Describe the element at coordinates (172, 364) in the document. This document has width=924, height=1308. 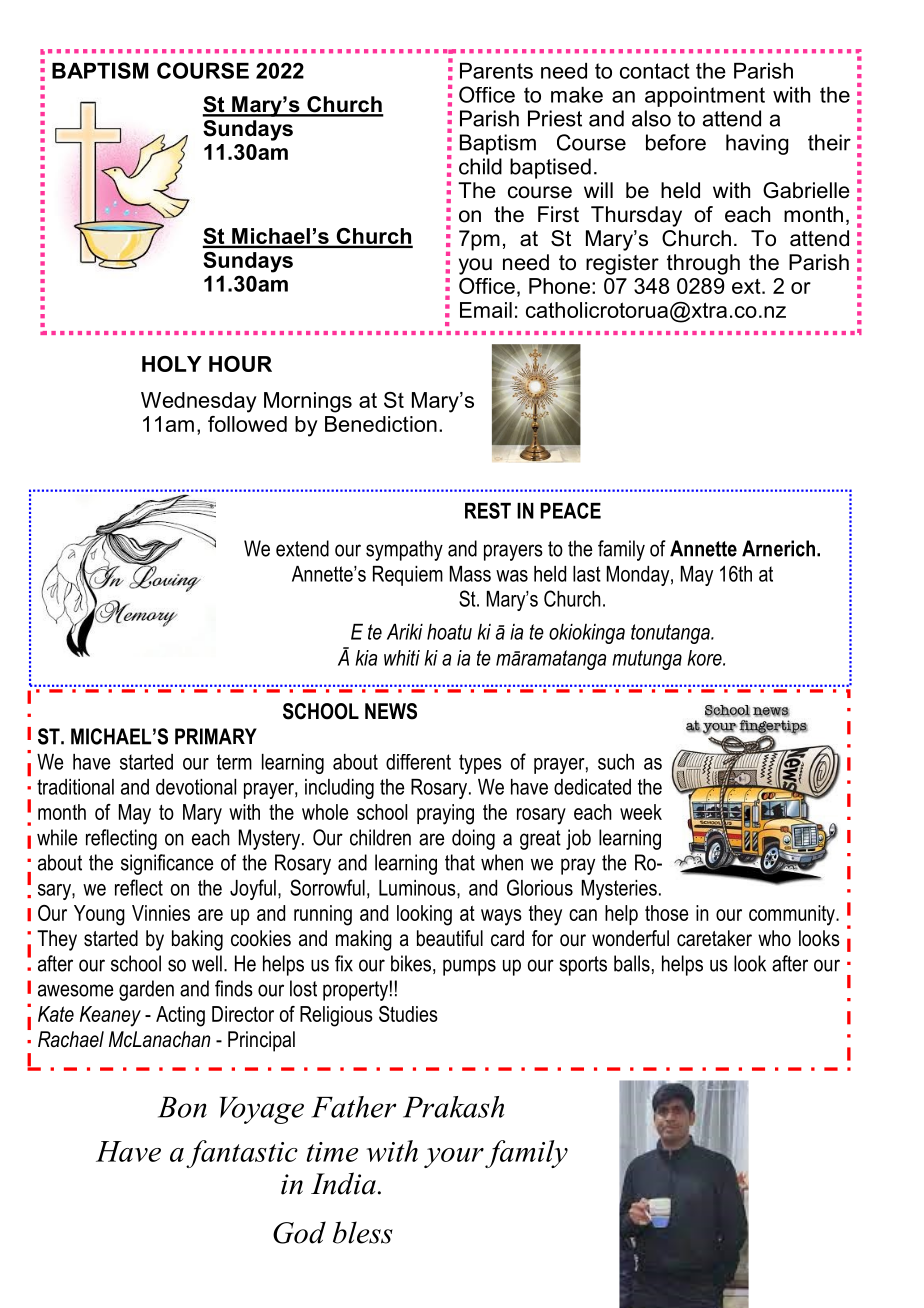
I see `HOLY` at that location.
